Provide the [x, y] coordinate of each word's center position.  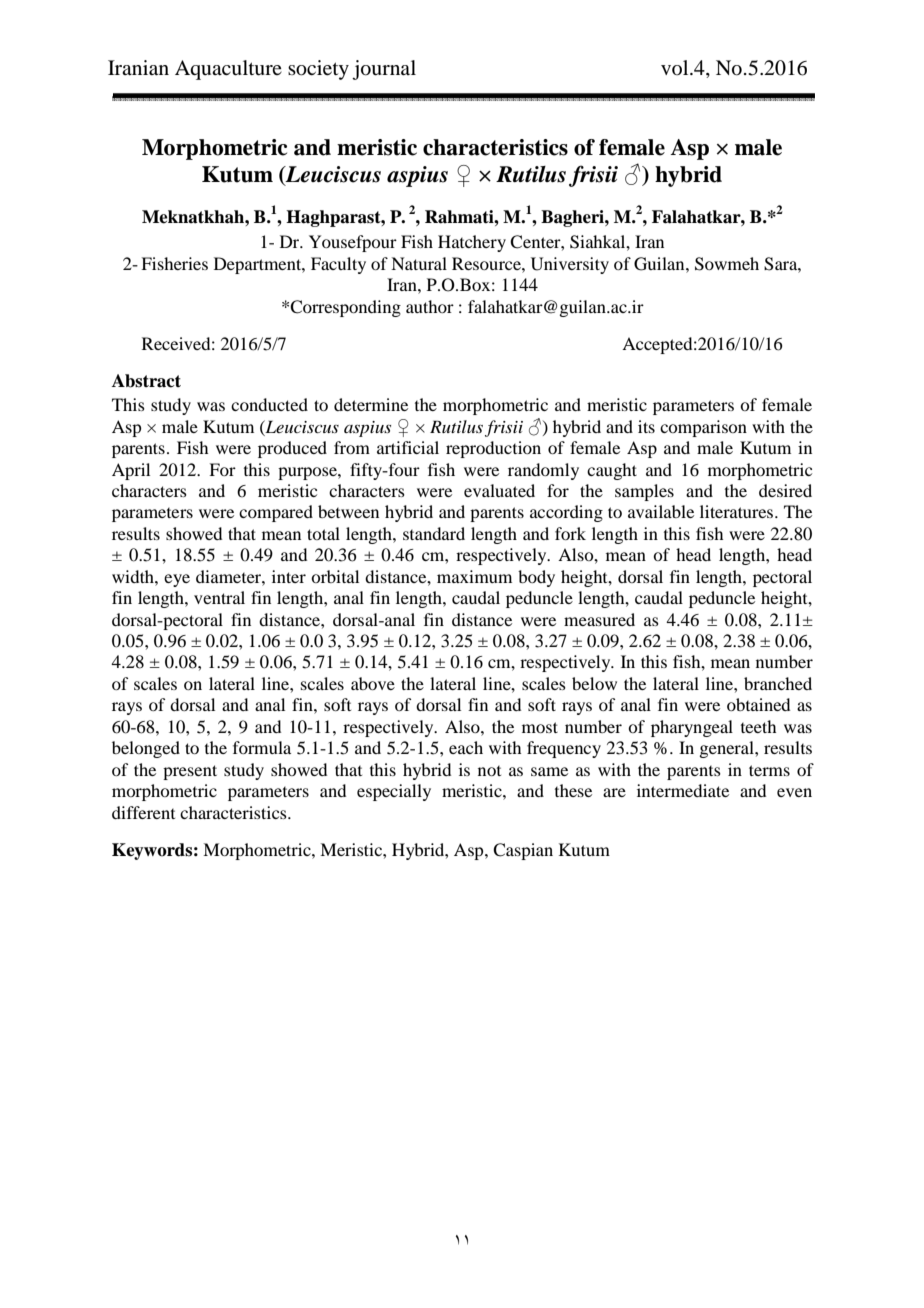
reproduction [493, 449]
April [131, 471]
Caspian [523, 851]
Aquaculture [228, 70]
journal [384, 70]
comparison [703, 428]
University [570, 265]
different [143, 812]
